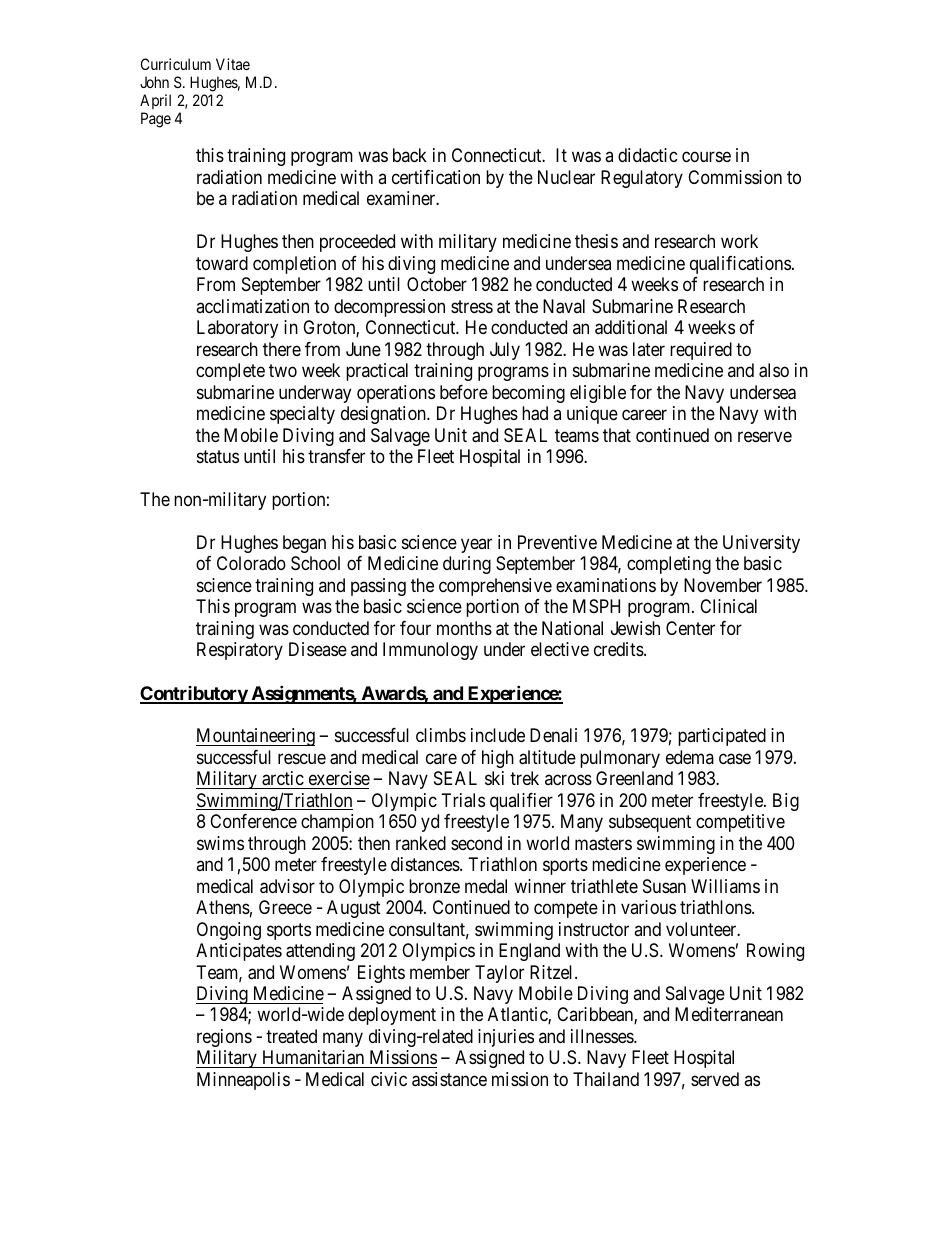  I want to click on during, so click(467, 565).
